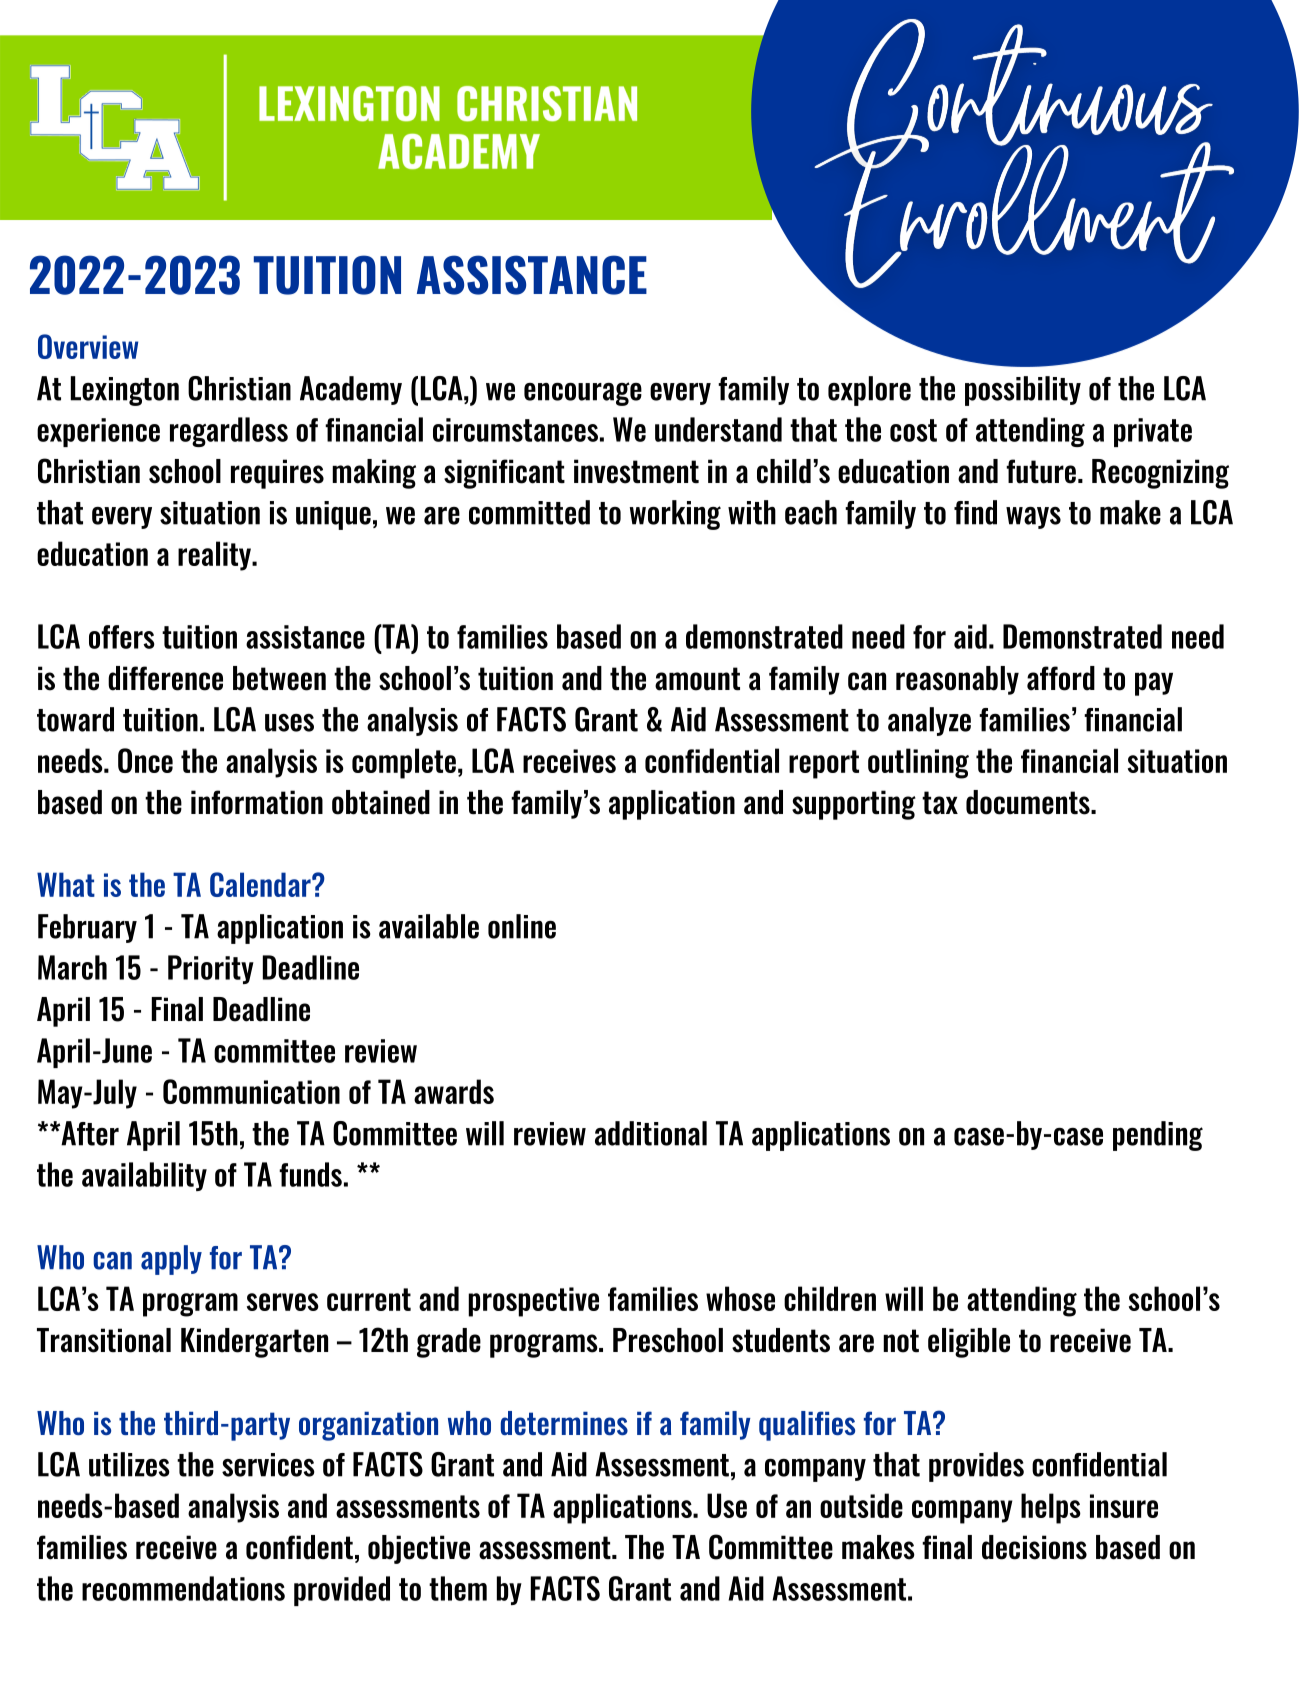 This screenshot has width=1299, height=1681. I want to click on recommendations, so click(183, 1588).
